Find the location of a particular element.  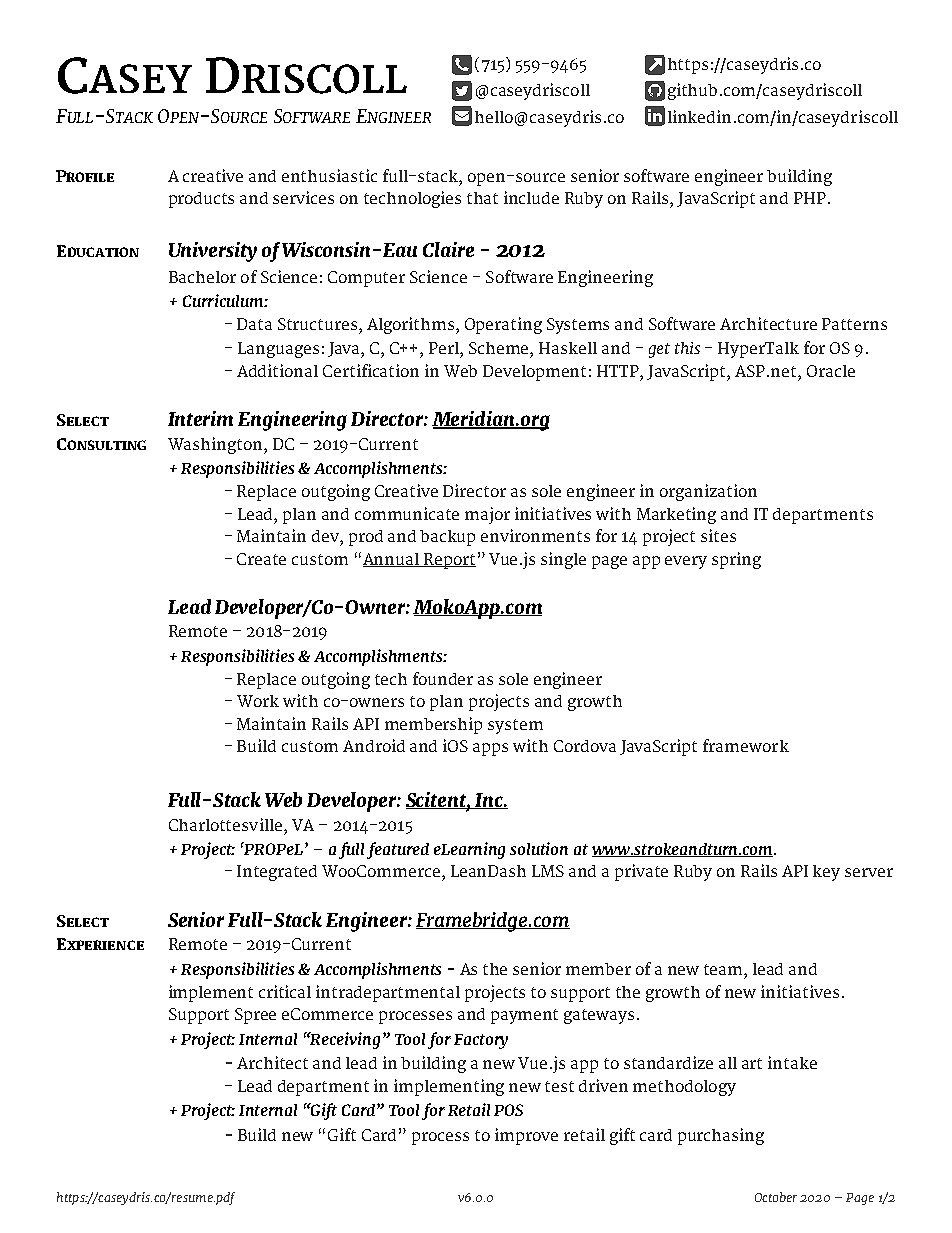

October is located at coordinates (776, 1197).
